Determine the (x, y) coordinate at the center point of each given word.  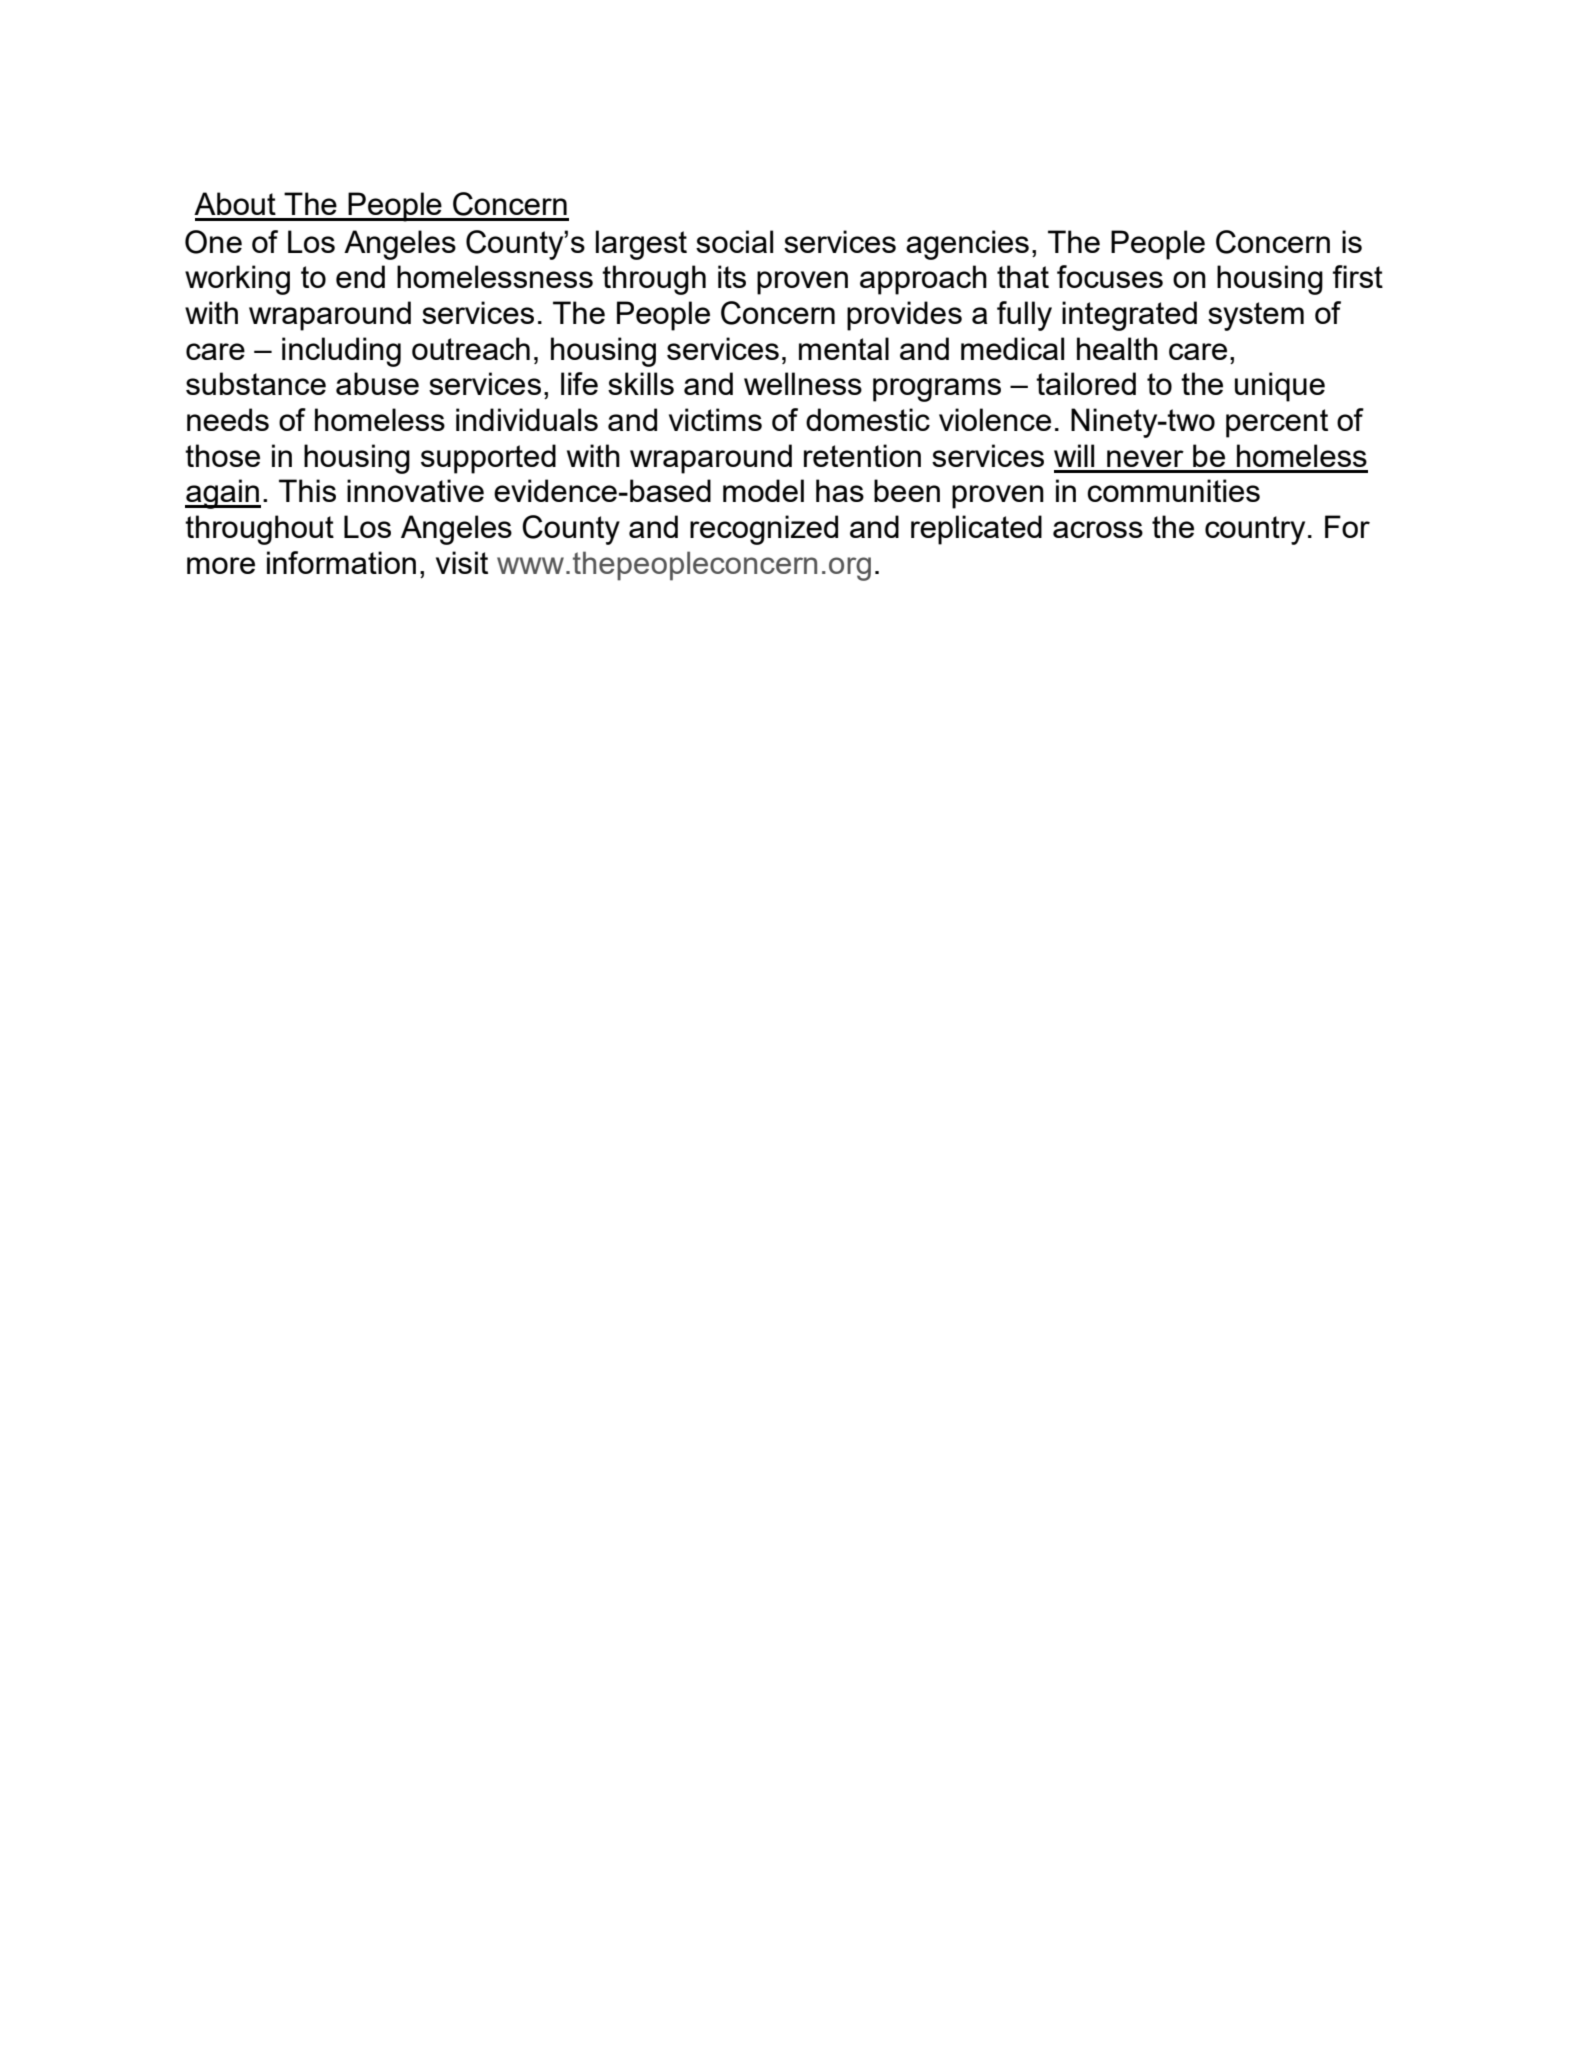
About (235, 203)
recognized (764, 530)
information (341, 562)
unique (1280, 387)
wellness (803, 383)
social (734, 241)
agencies (967, 245)
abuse (377, 383)
